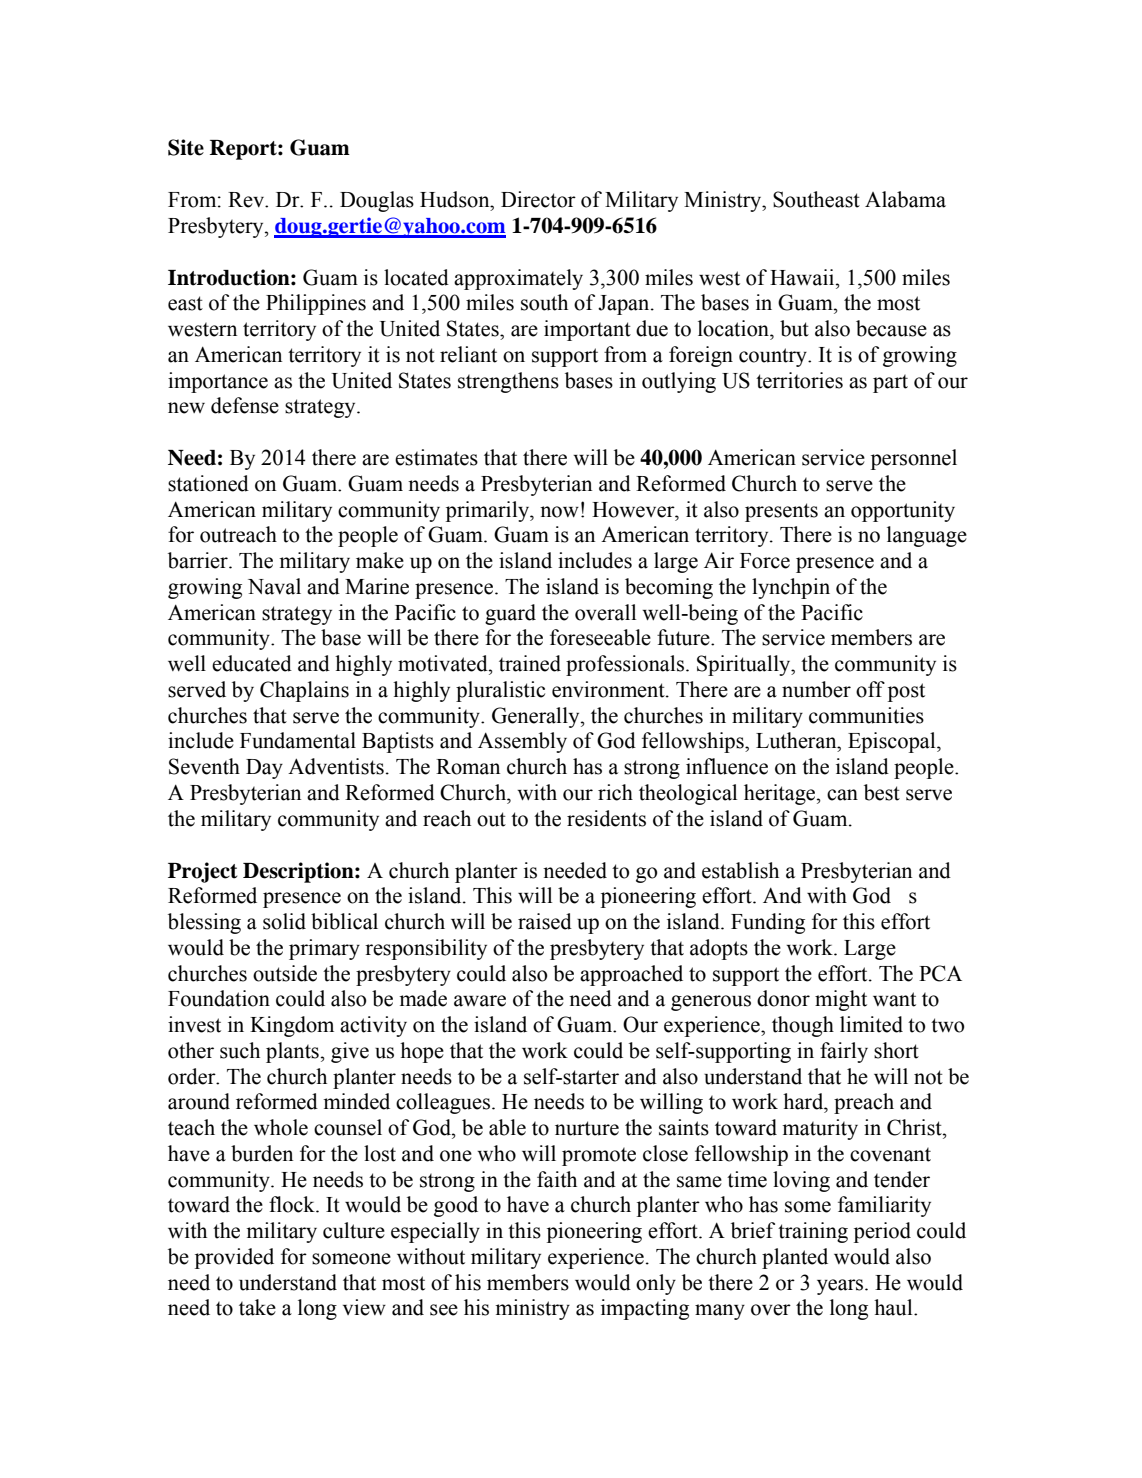  I want to click on Alabama, so click(905, 199).
